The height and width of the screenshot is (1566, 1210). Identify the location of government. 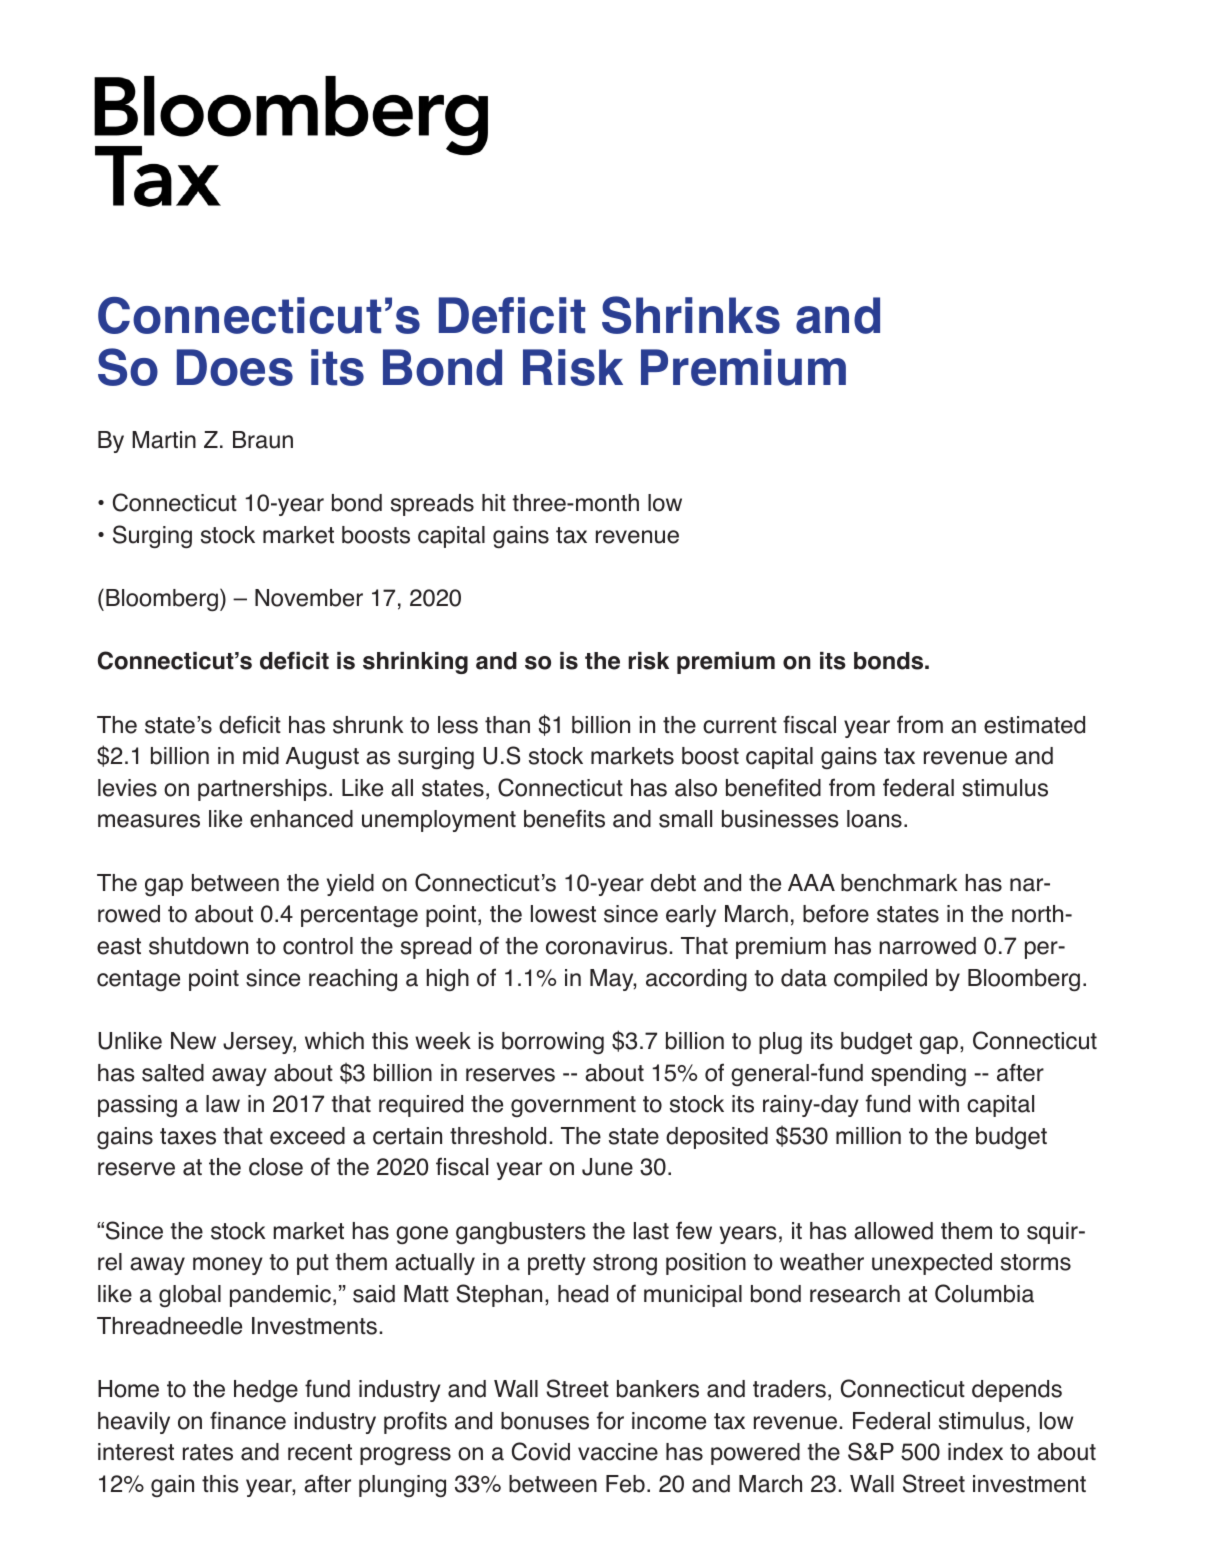
(573, 1106).
